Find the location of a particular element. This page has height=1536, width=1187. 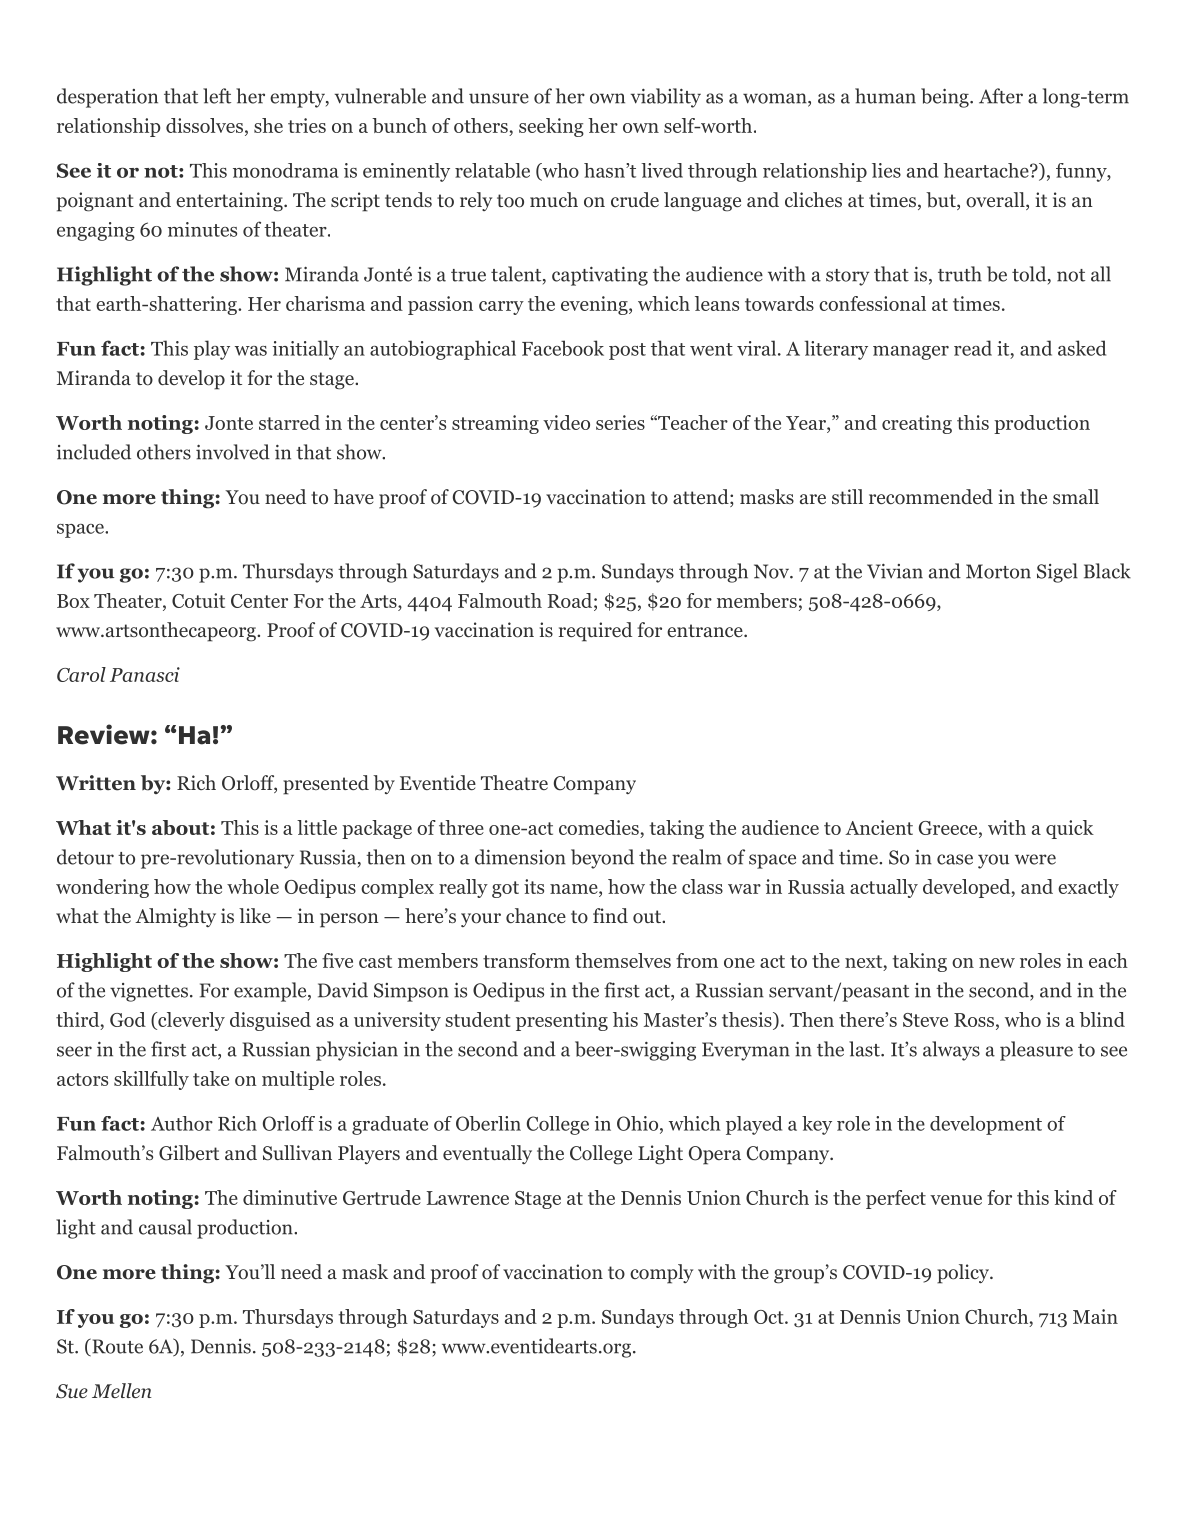

dissolves is located at coordinates (204, 125).
